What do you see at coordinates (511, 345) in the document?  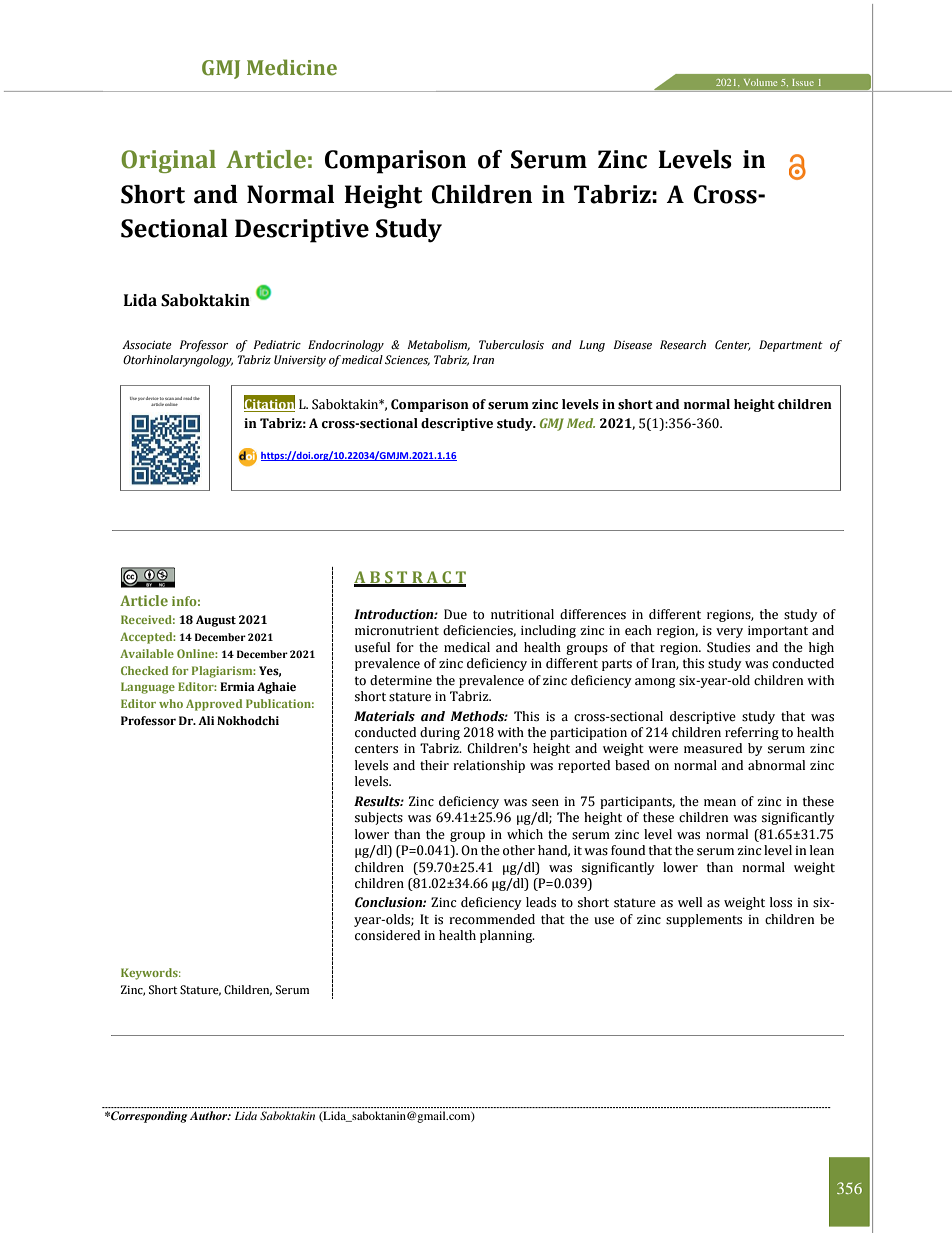 I see `Tuberculosis` at bounding box center [511, 345].
